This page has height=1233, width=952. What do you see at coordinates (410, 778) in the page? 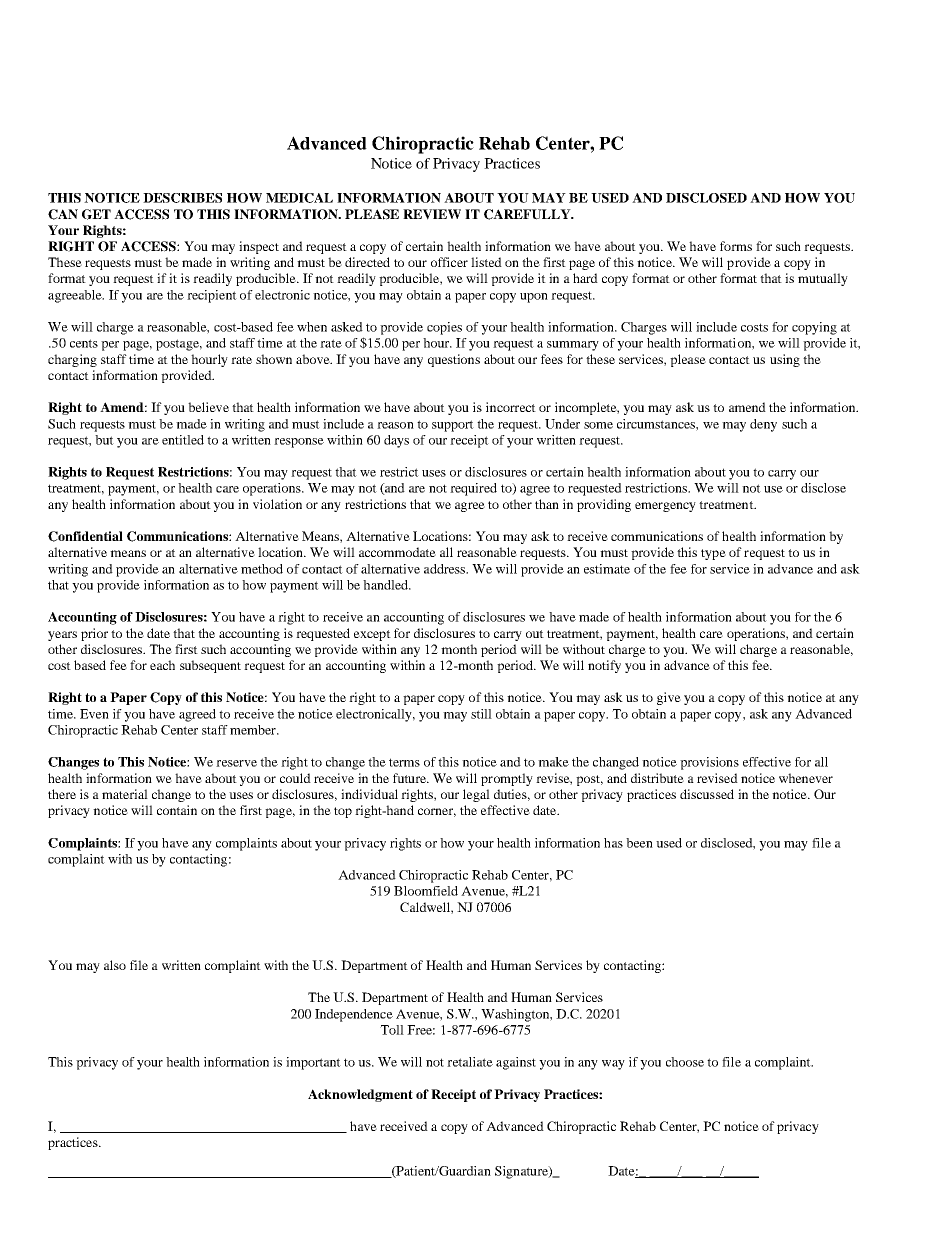
I see `future` at bounding box center [410, 778].
